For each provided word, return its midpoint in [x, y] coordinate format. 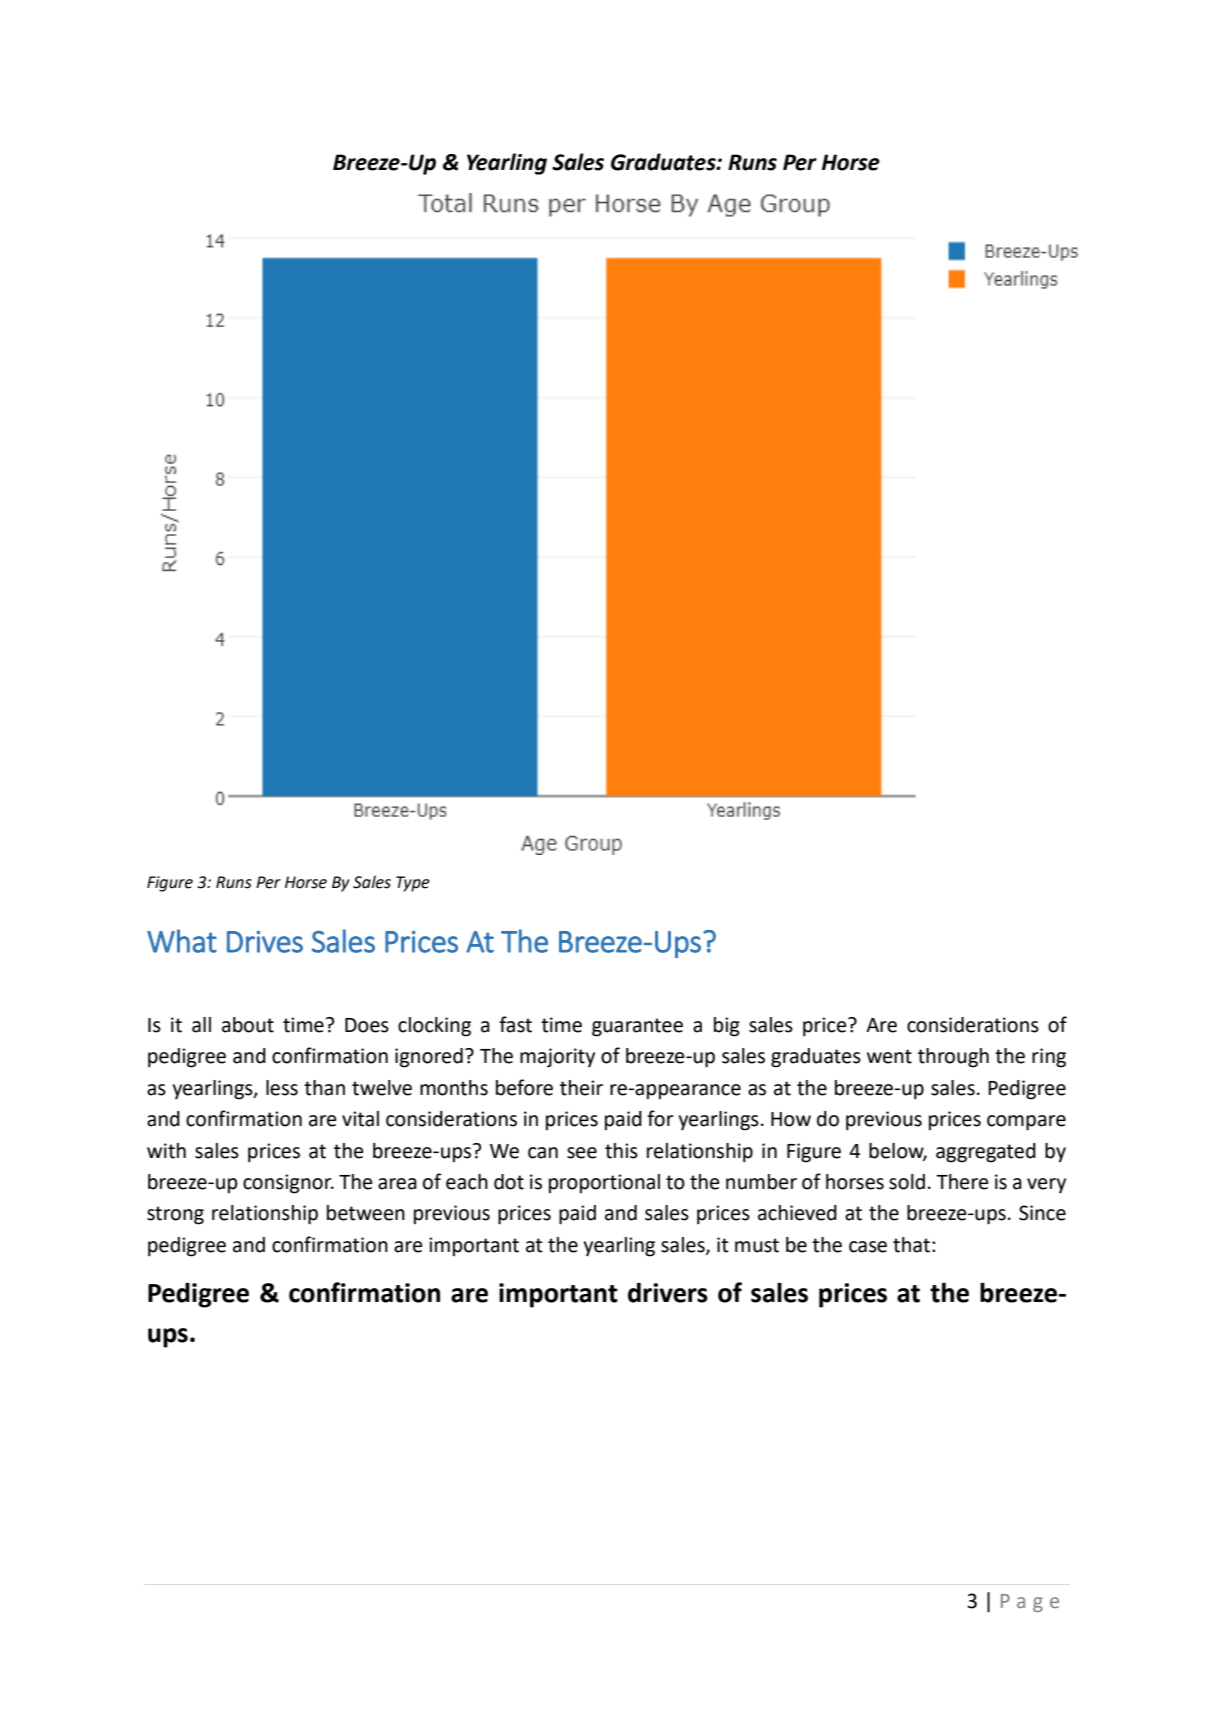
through [953, 1058]
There [962, 1182]
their [581, 1088]
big [727, 1027]
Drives [265, 942]
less [282, 1088]
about [248, 1025]
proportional [604, 1183]
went [889, 1056]
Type [413, 884]
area [397, 1184]
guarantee [637, 1027]
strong [175, 1215]
